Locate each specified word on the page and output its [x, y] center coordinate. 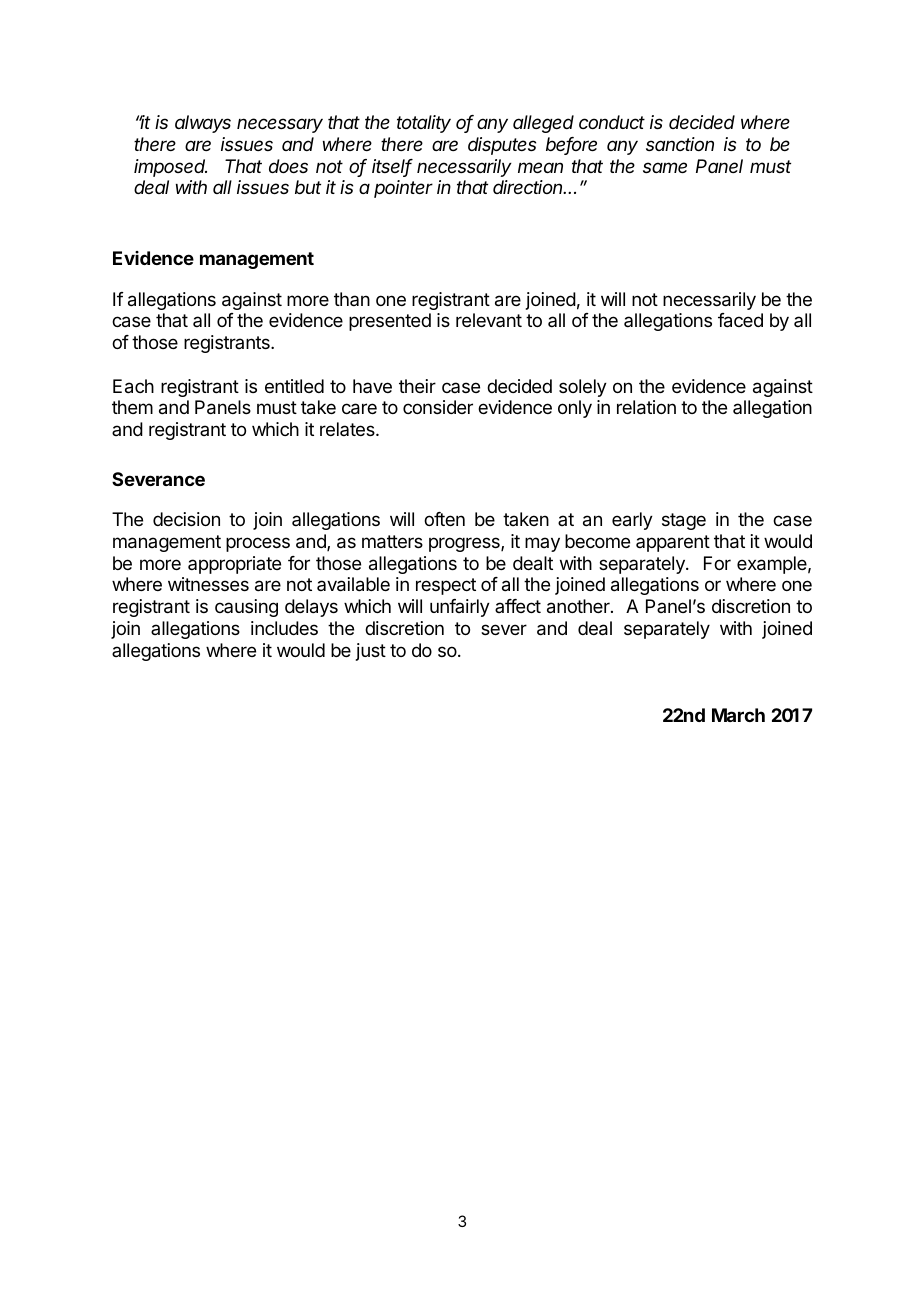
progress [465, 544]
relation [646, 407]
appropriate [234, 565]
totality [424, 124]
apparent [673, 543]
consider [438, 407]
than [352, 299]
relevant [489, 320]
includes [284, 628]
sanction [680, 144]
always [203, 124]
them [132, 407]
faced [740, 320]
